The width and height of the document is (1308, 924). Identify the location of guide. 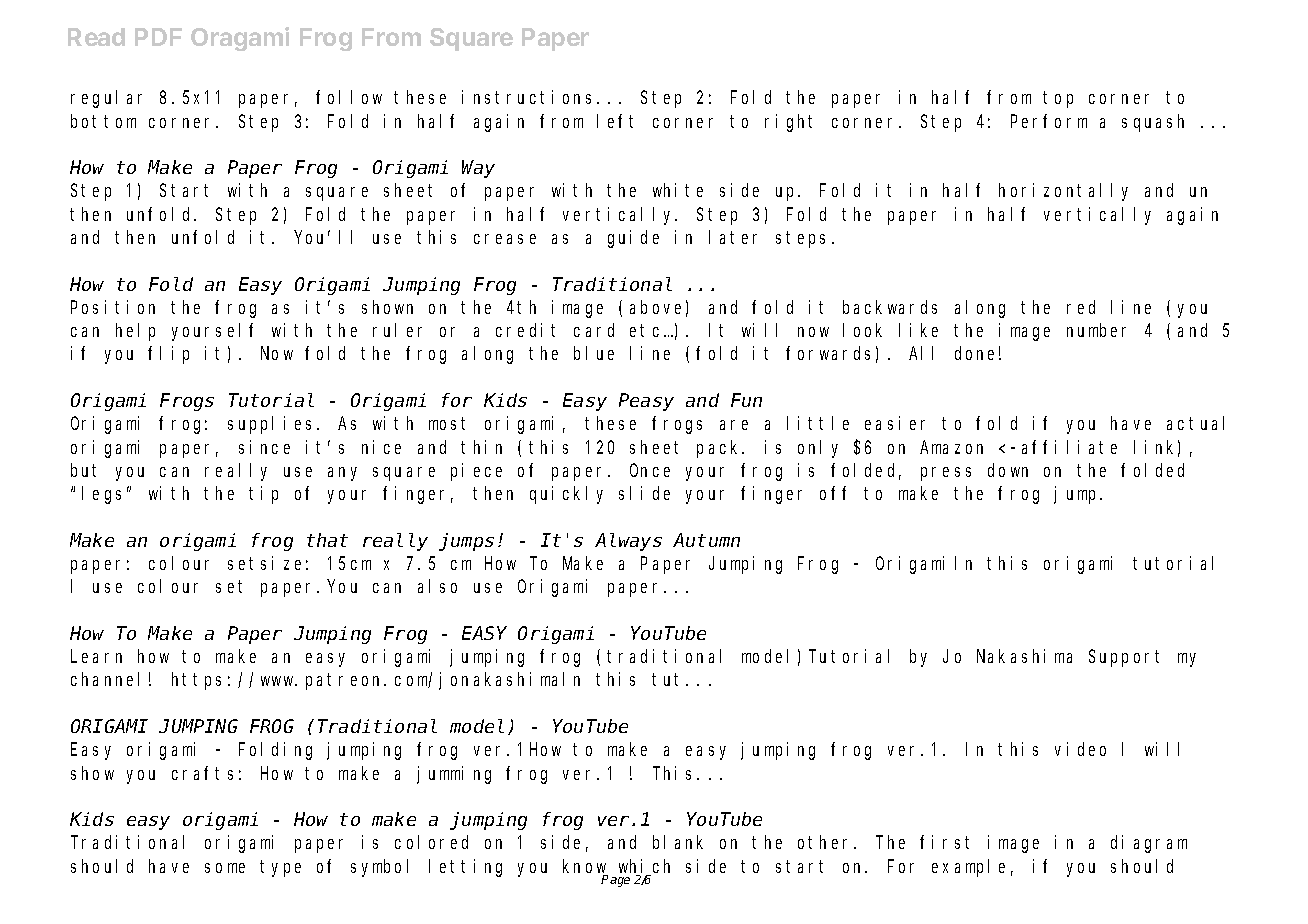
(633, 239).
